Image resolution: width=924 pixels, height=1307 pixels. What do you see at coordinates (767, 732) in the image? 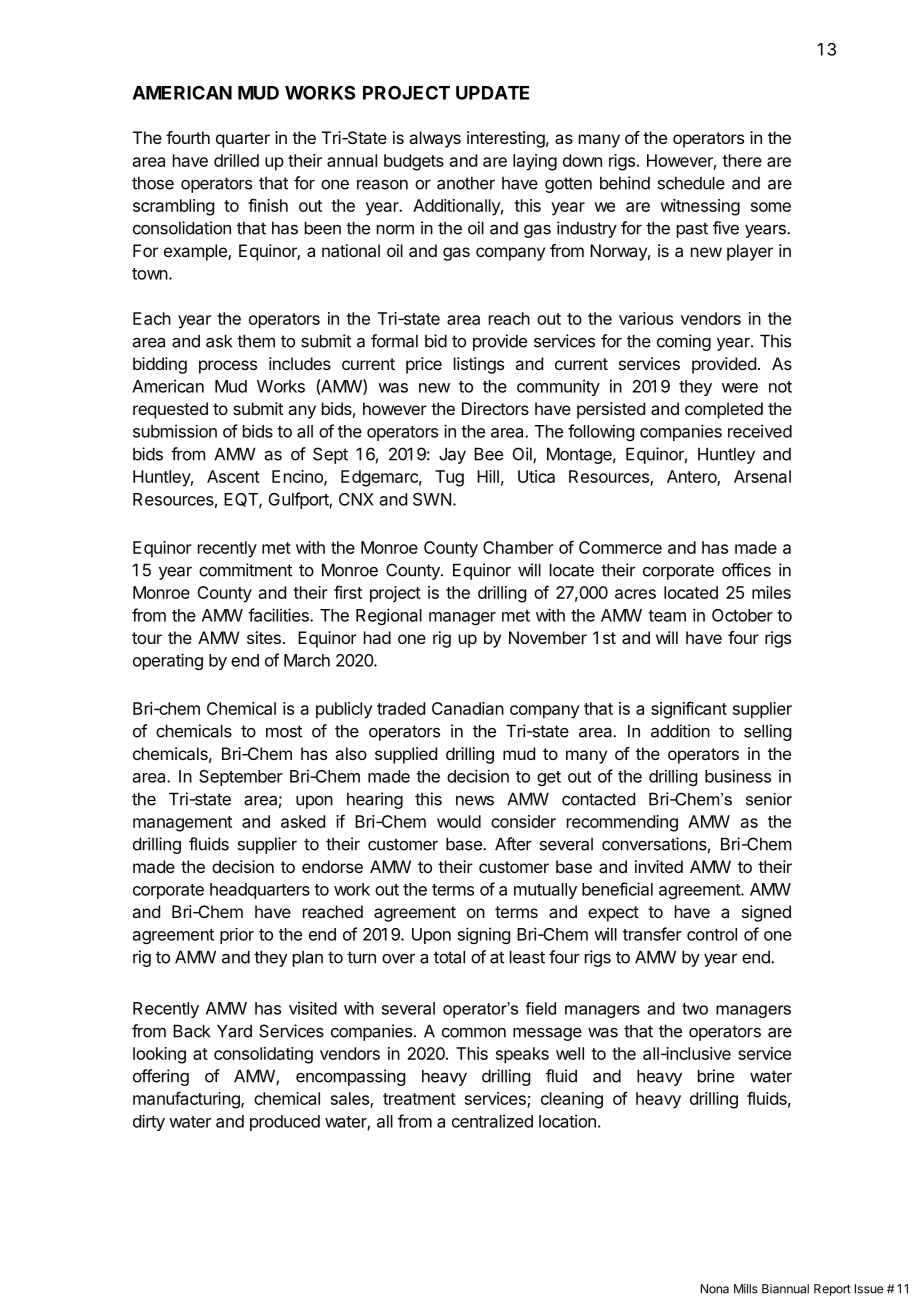
I see `selling` at bounding box center [767, 732].
